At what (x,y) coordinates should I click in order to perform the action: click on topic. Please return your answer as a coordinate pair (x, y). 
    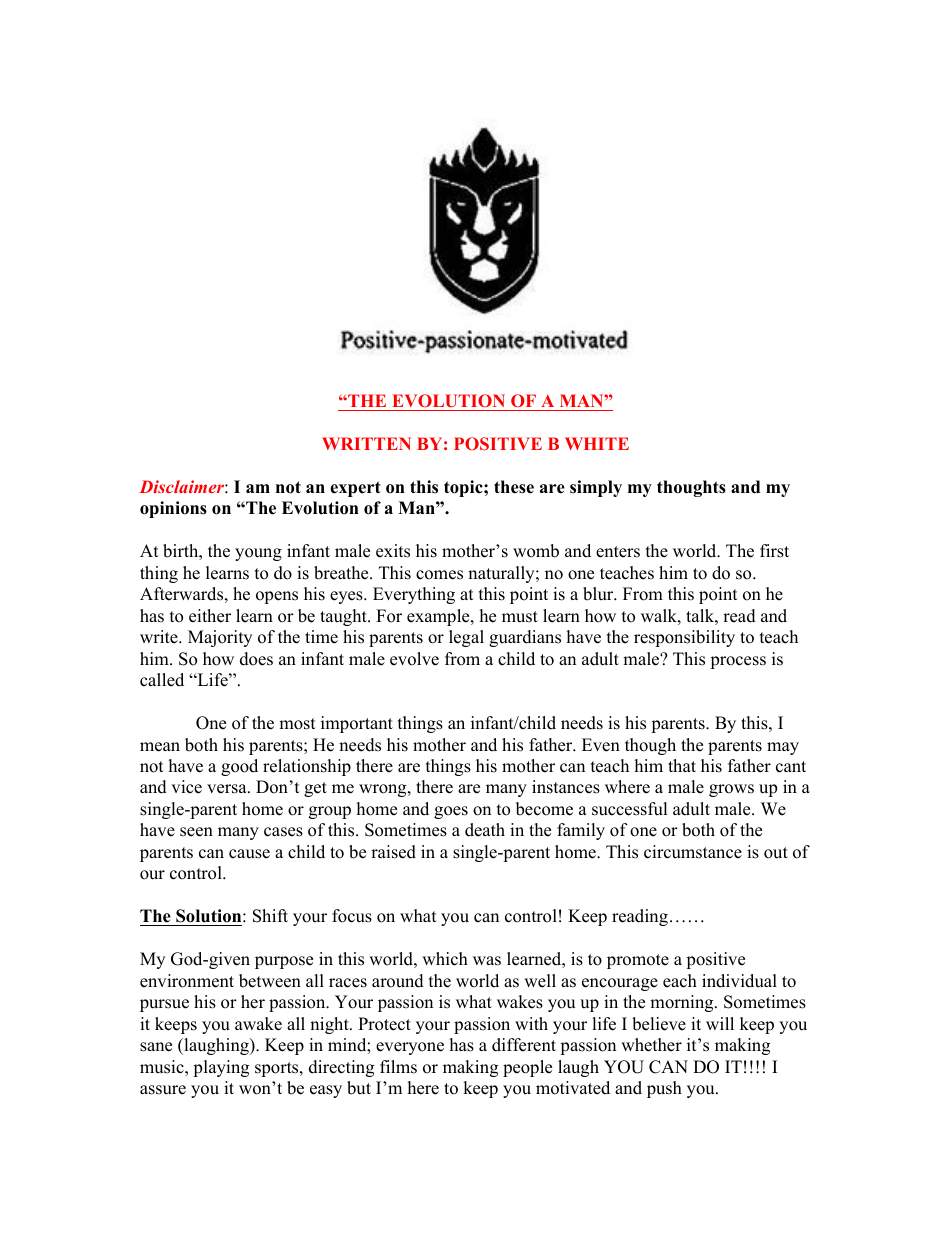
    Looking at the image, I should click on (464, 488).
